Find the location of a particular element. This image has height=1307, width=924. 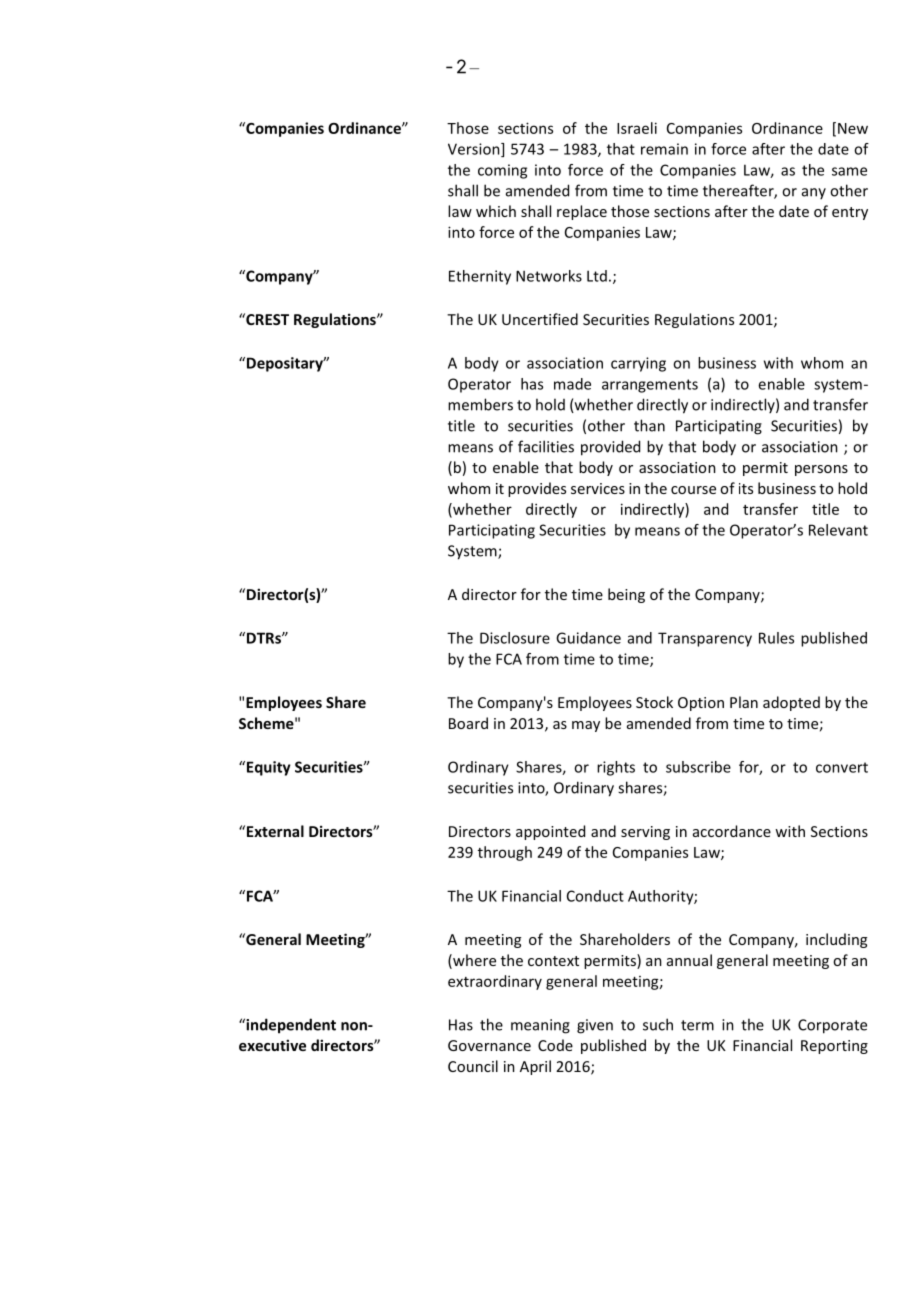

Rules is located at coordinates (776, 638).
